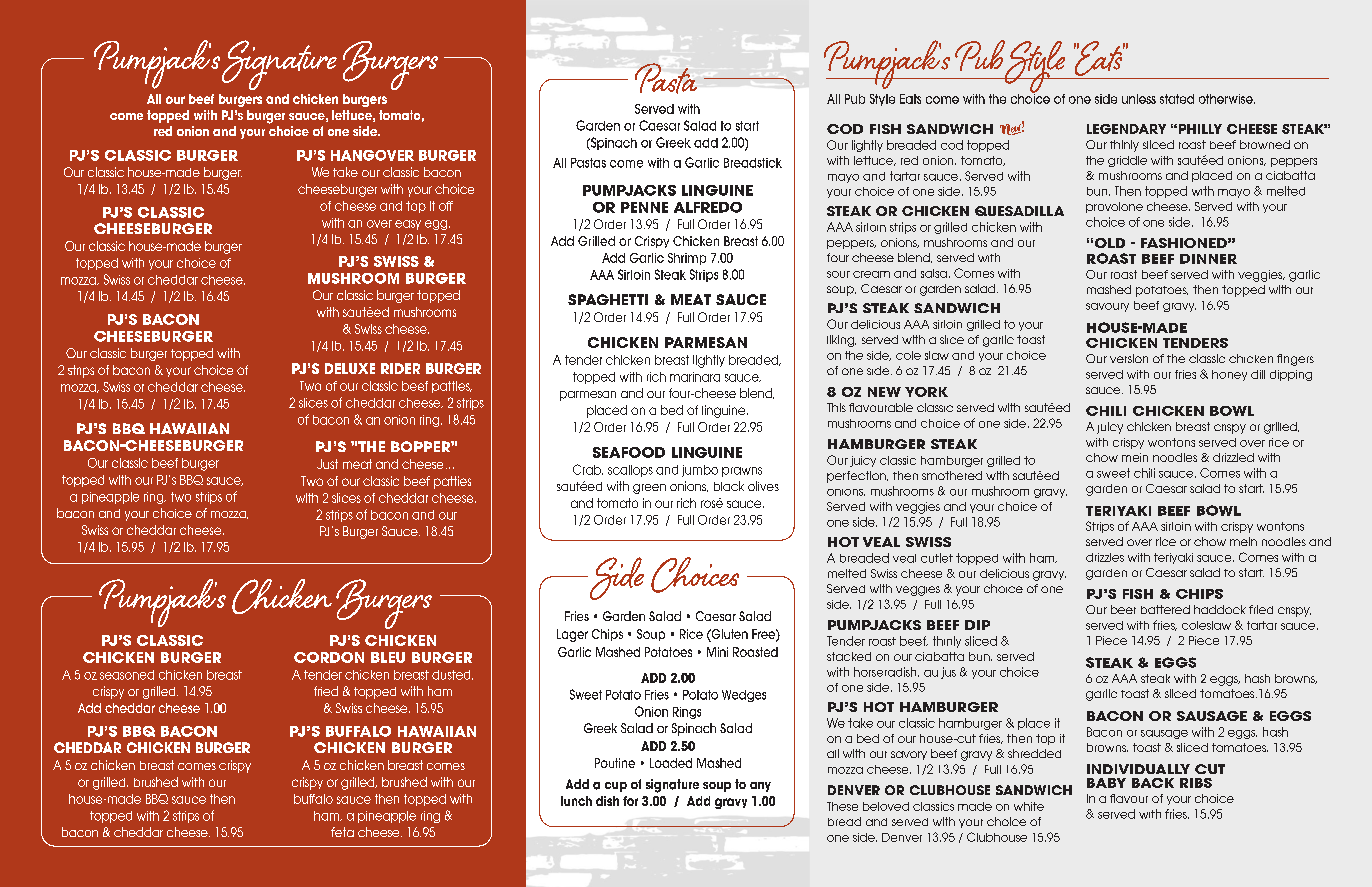  Describe the element at coordinates (1233, 457) in the screenshot. I see `drizzled` at that location.
